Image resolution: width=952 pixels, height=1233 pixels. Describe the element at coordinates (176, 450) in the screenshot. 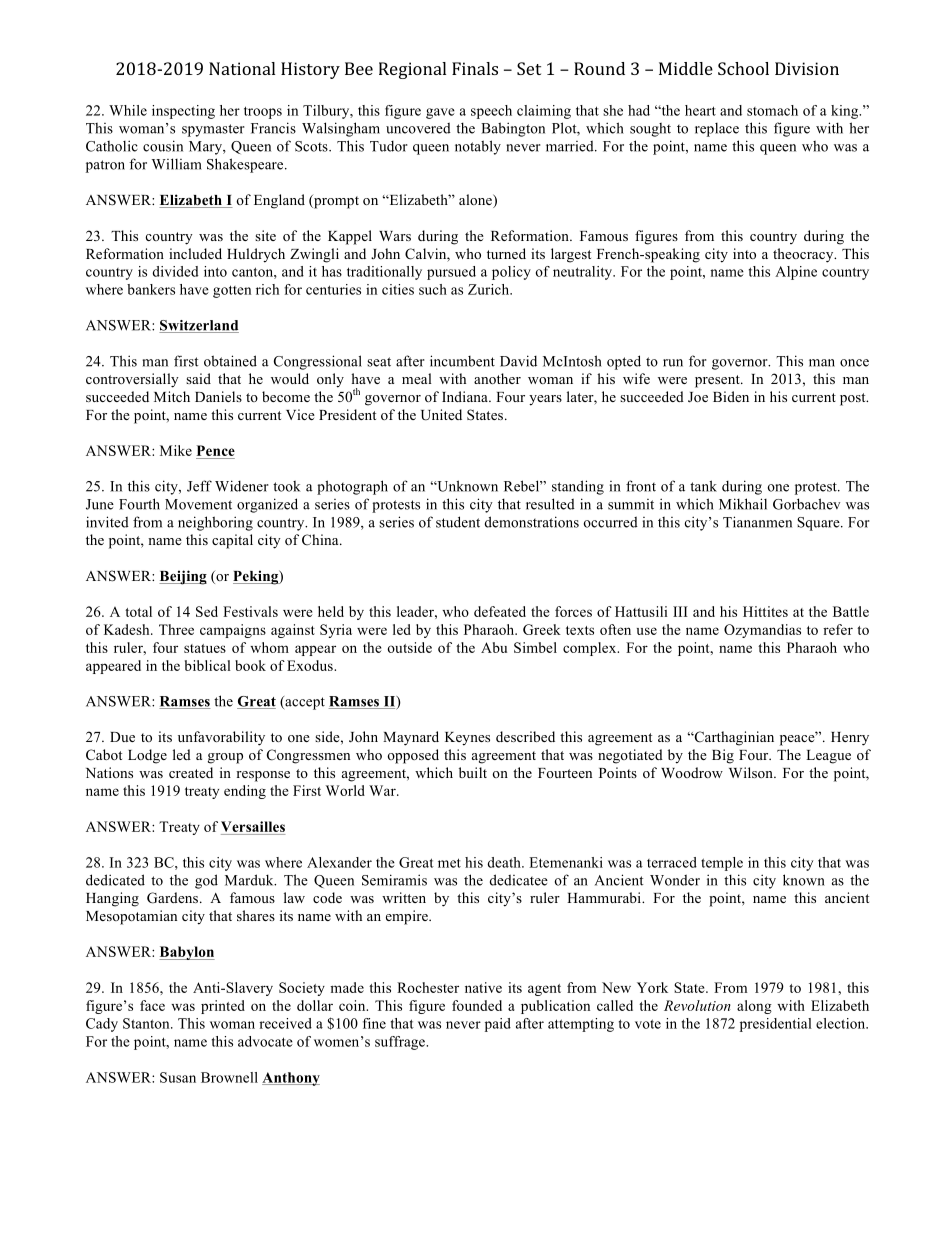

I see `Mike` at that location.
